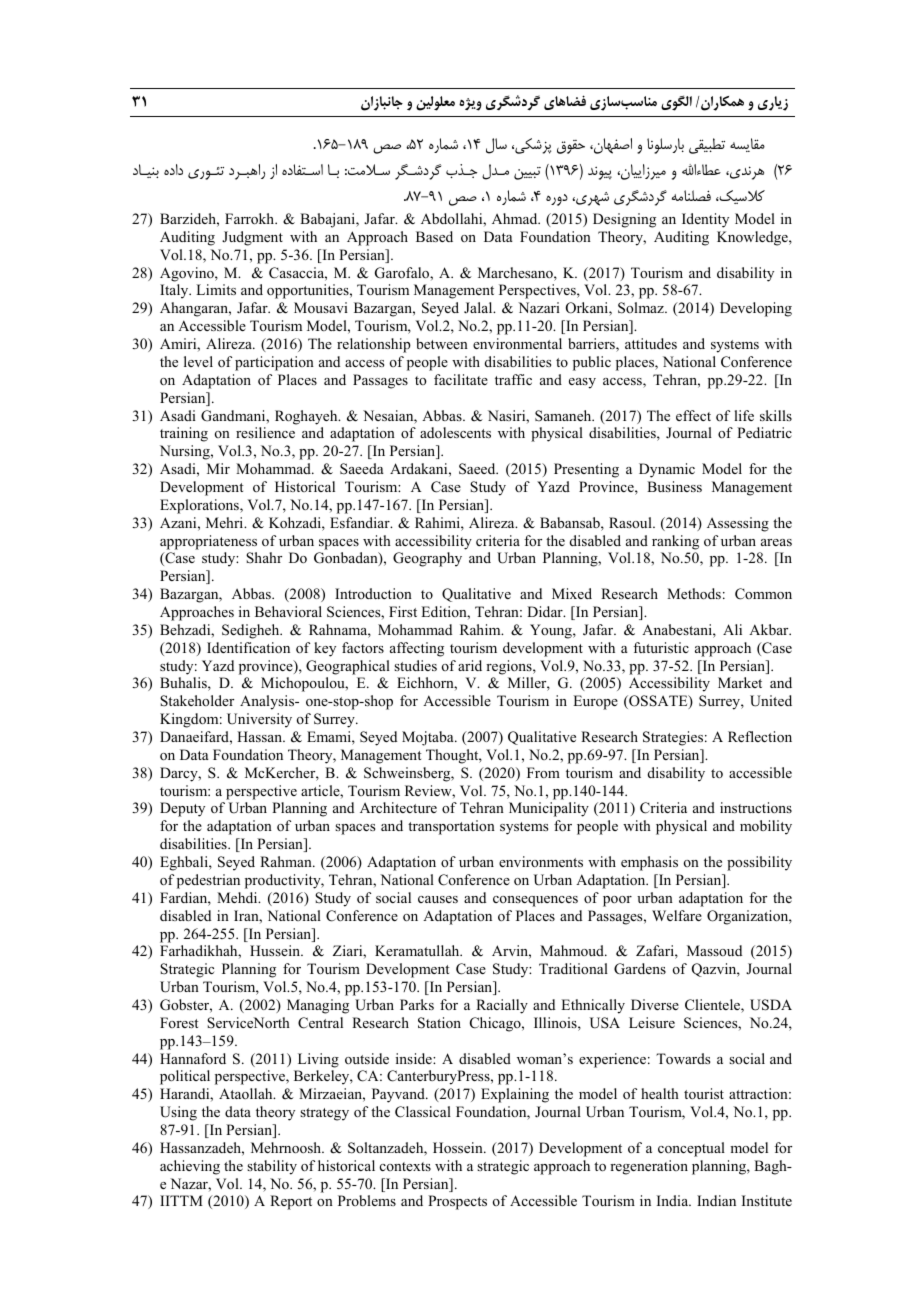 The image size is (924, 1308). What do you see at coordinates (208, 542) in the screenshot?
I see `appropriateness` at bounding box center [208, 542].
